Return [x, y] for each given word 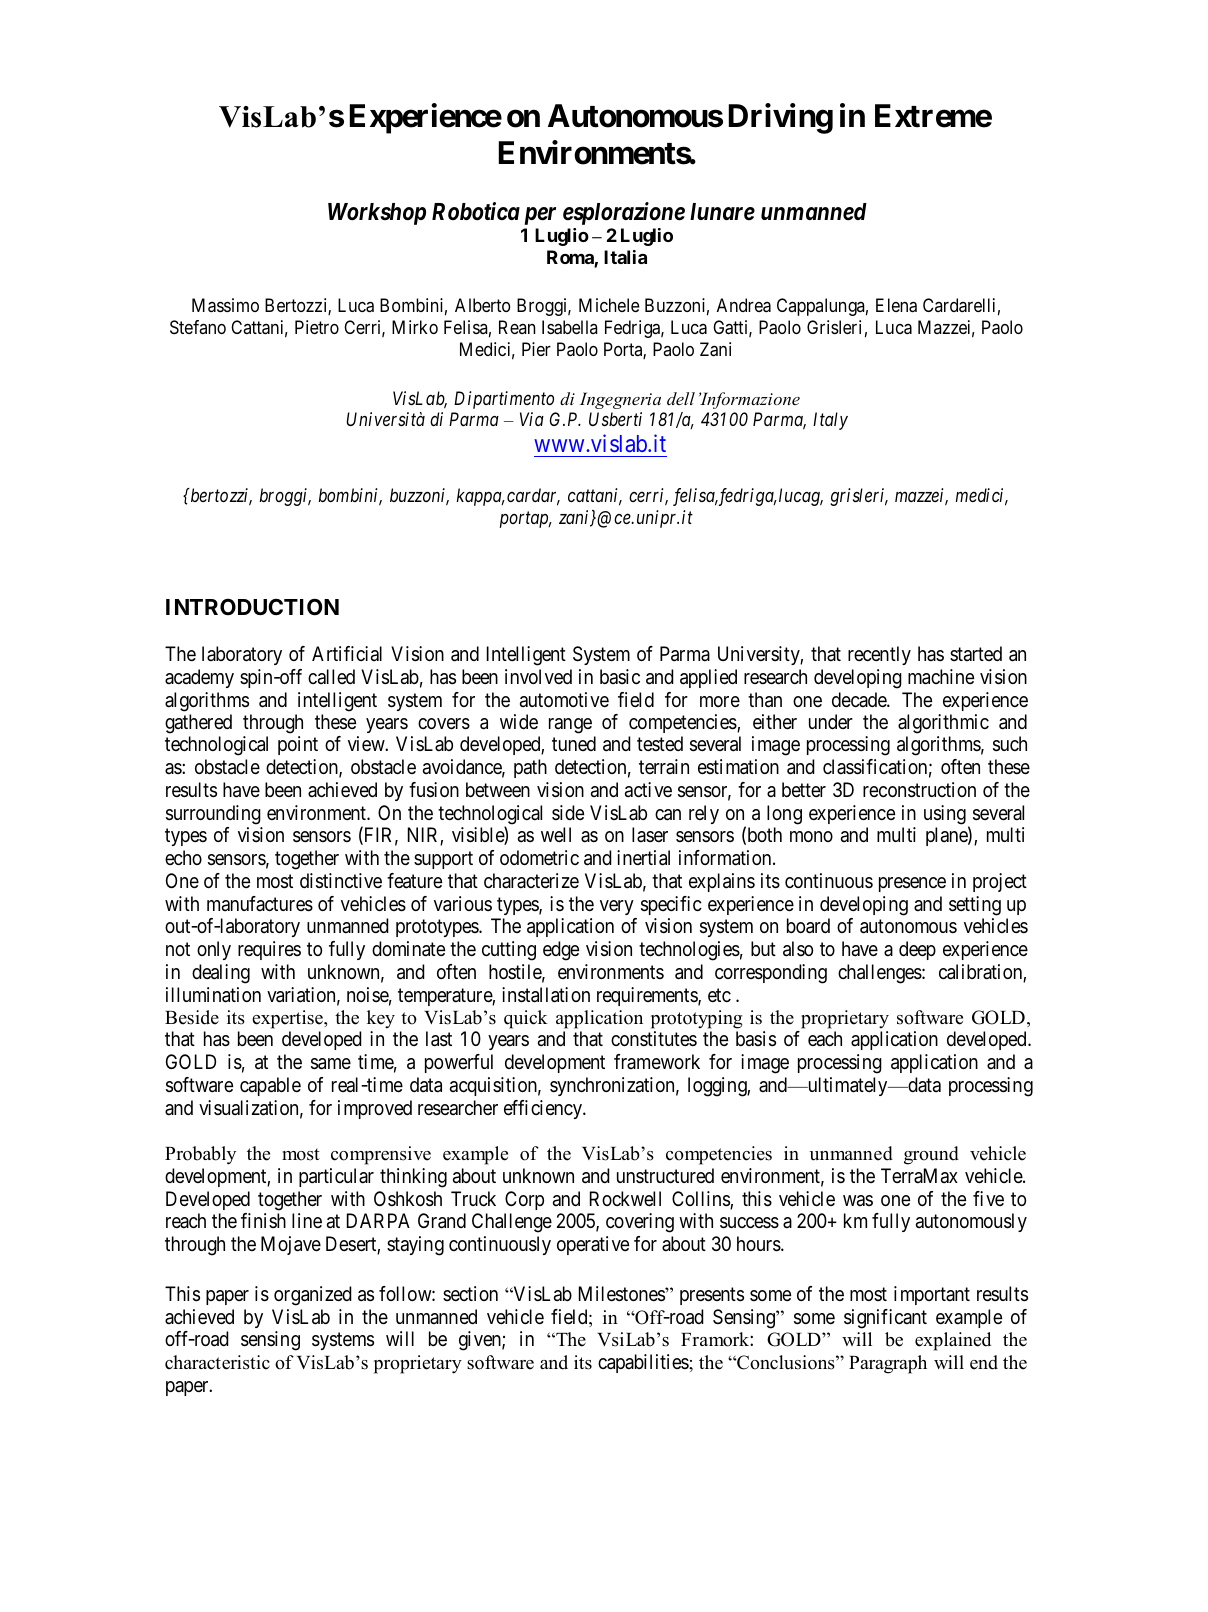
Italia [625, 257]
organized [313, 1296]
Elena [896, 305]
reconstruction [919, 790]
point [298, 745]
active [648, 789]
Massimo [225, 305]
